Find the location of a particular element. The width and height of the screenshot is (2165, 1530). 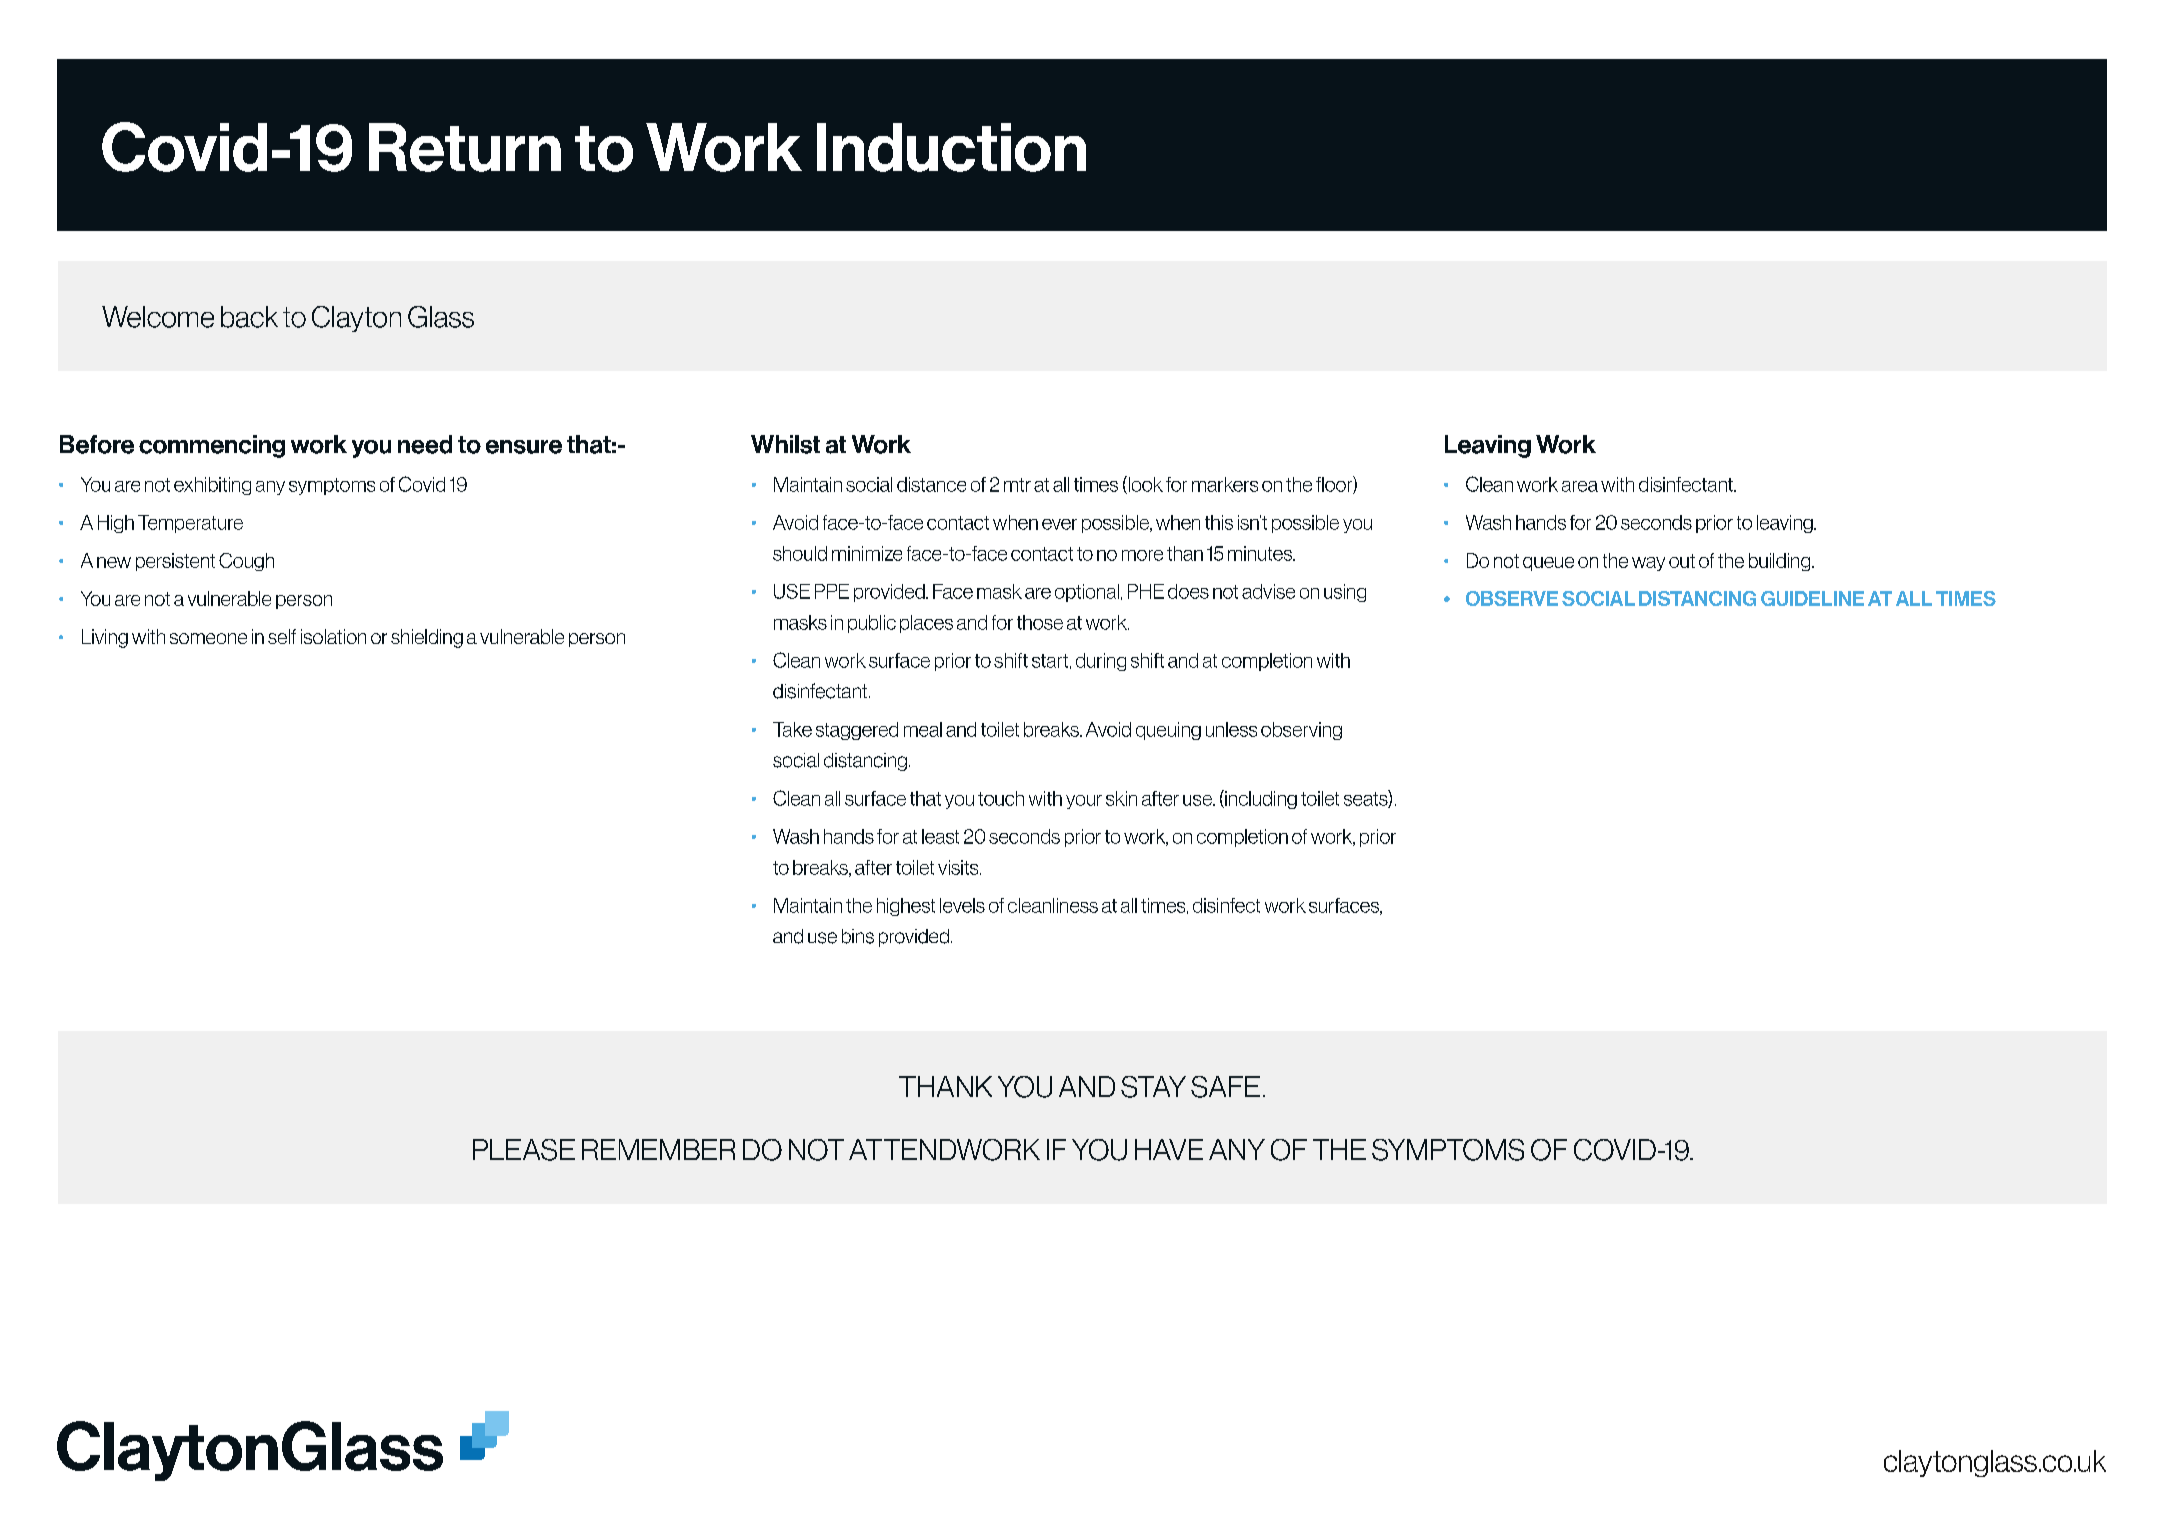

visits is located at coordinates (959, 867).
